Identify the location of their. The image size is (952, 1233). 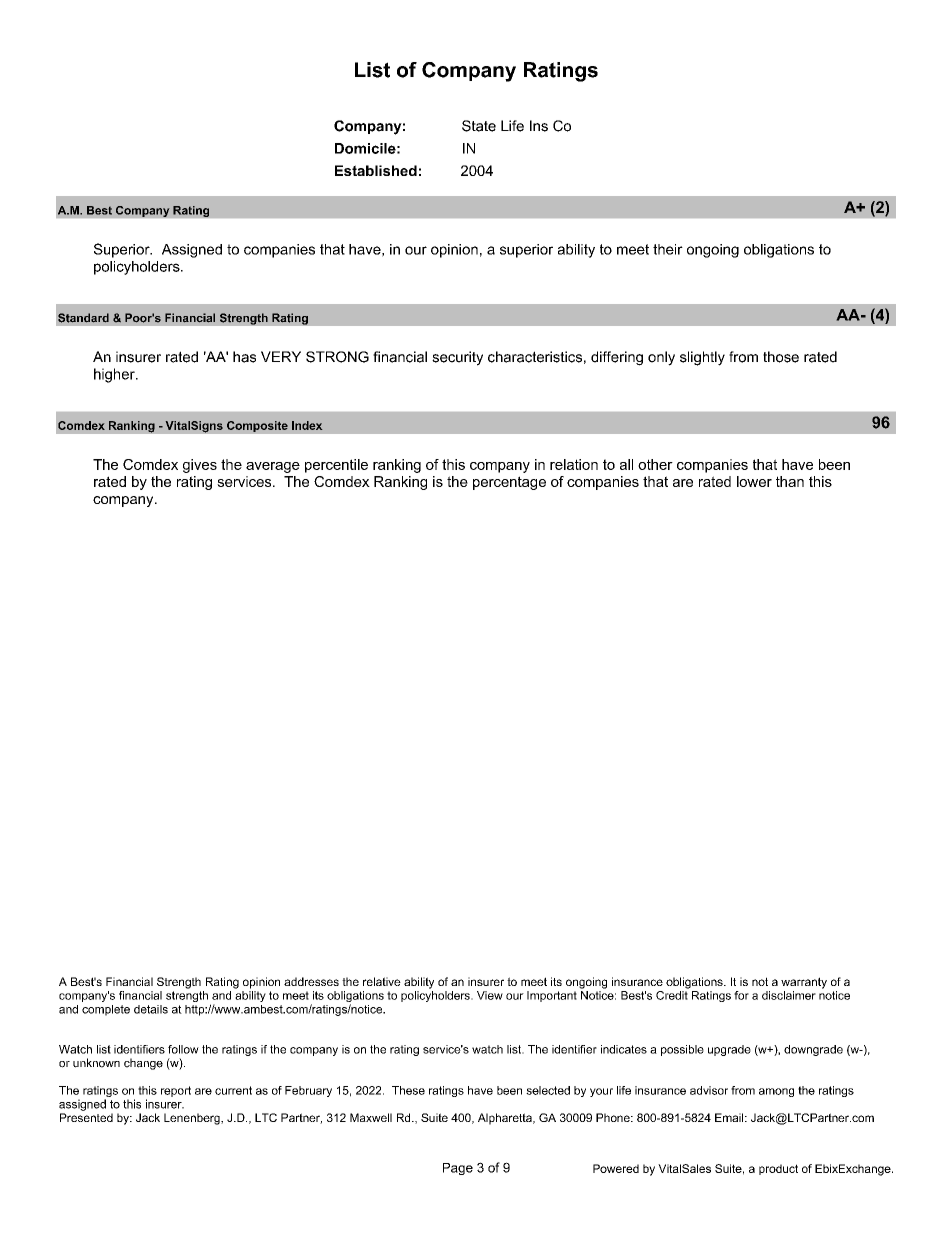
(668, 249).
